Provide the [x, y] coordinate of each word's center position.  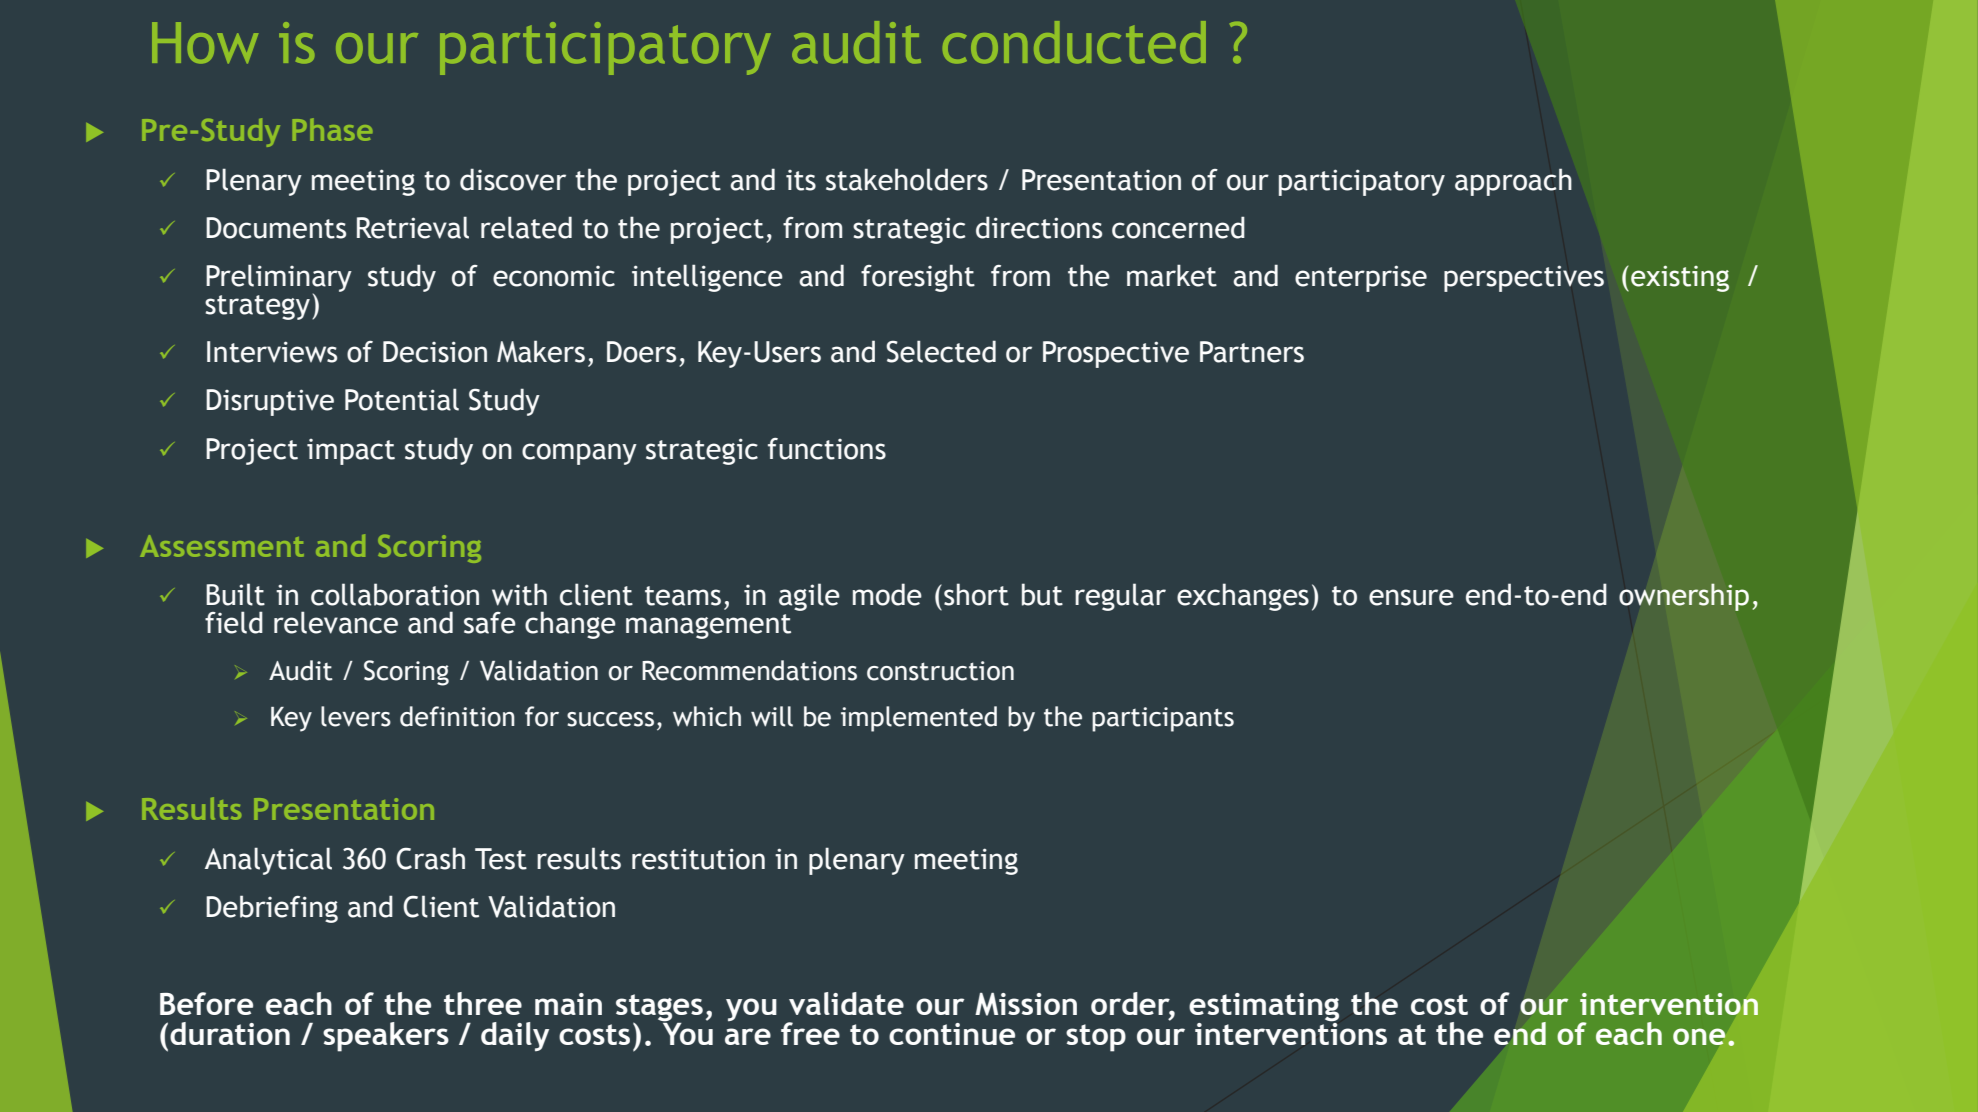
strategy [257, 307]
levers [356, 716]
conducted [1074, 42]
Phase [332, 129]
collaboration [395, 594]
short [976, 594]
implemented [919, 719]
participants [1163, 719]
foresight [918, 278]
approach [1513, 182]
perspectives [1524, 278]
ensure [1411, 597]
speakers [386, 1037]
